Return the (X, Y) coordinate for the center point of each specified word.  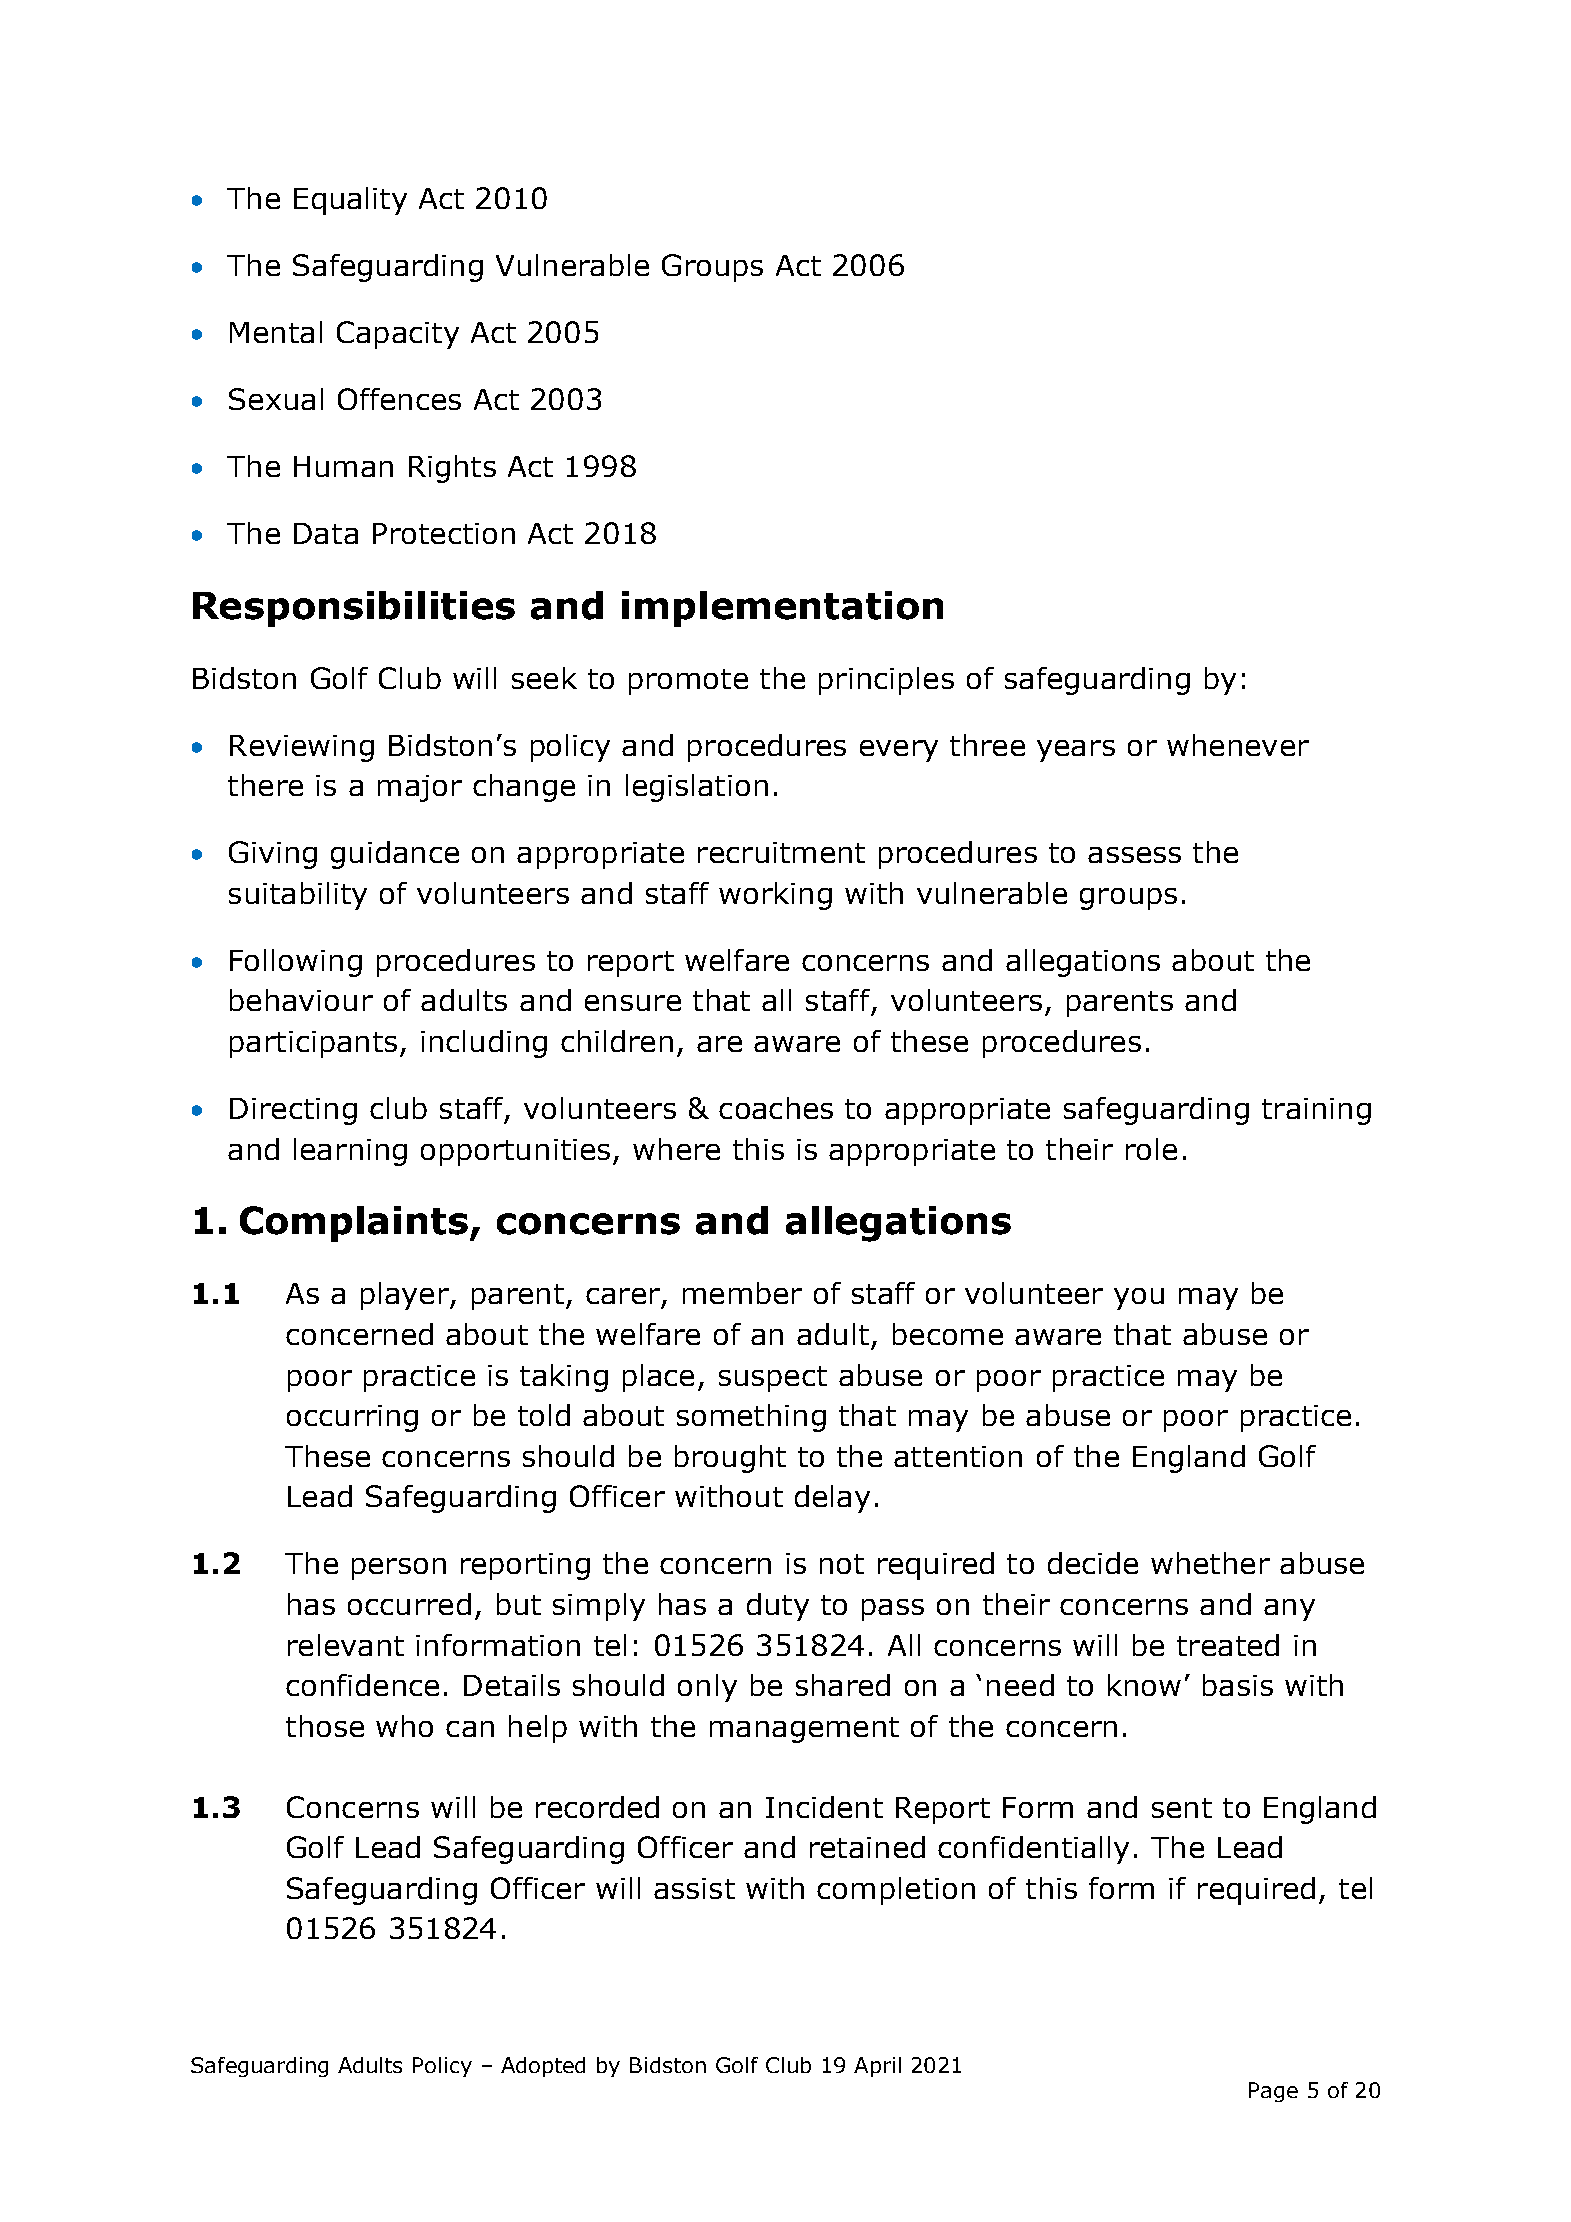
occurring (352, 1418)
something (751, 1418)
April (877, 2067)
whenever (1238, 745)
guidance (395, 855)
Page (1273, 2092)
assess (1134, 855)
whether (1210, 1563)
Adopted (543, 2067)
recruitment (781, 852)
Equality (350, 201)
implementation (782, 609)
